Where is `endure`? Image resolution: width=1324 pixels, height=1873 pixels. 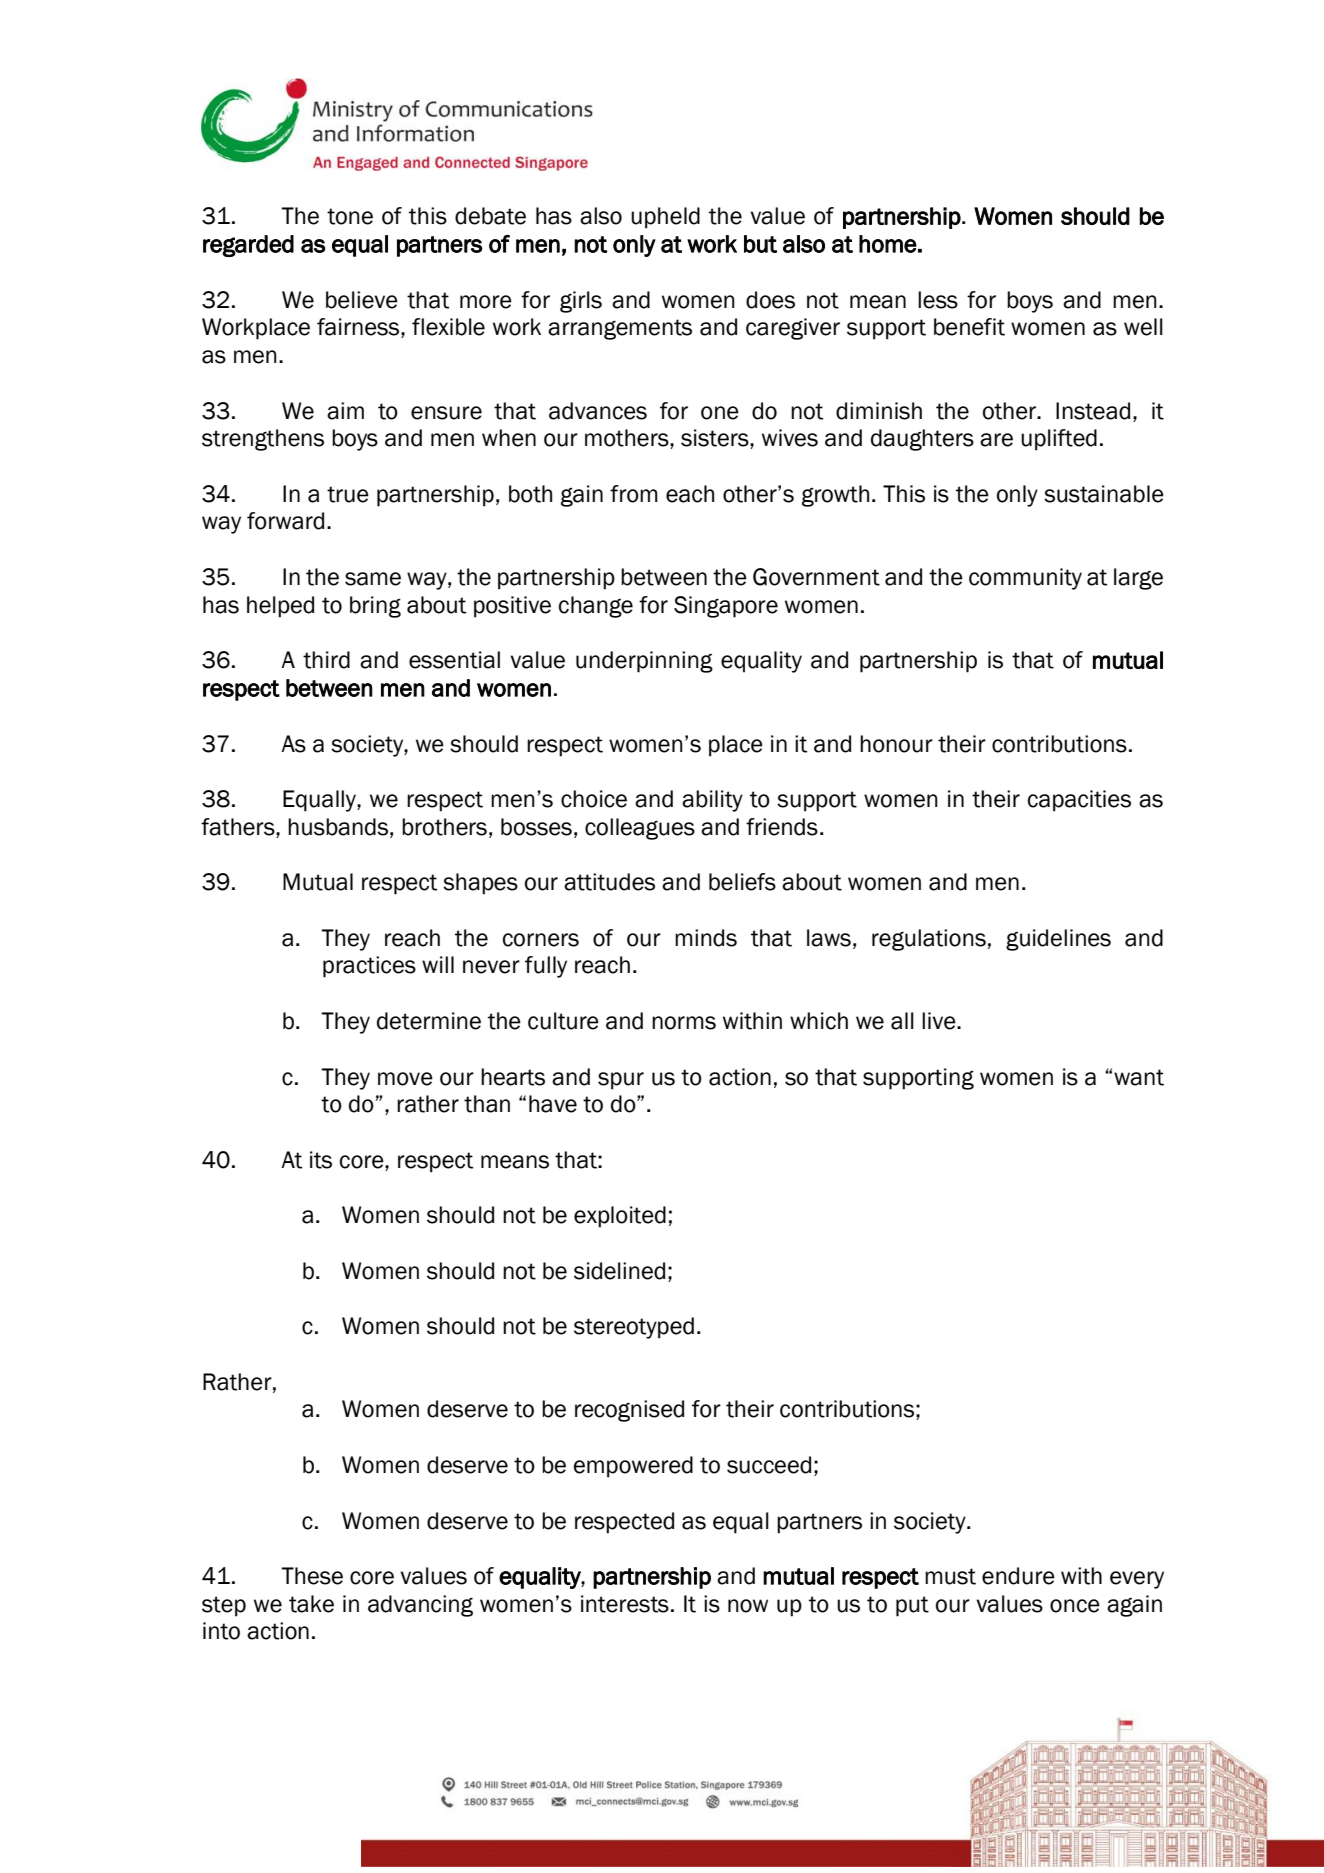
endure is located at coordinates (1018, 1576).
